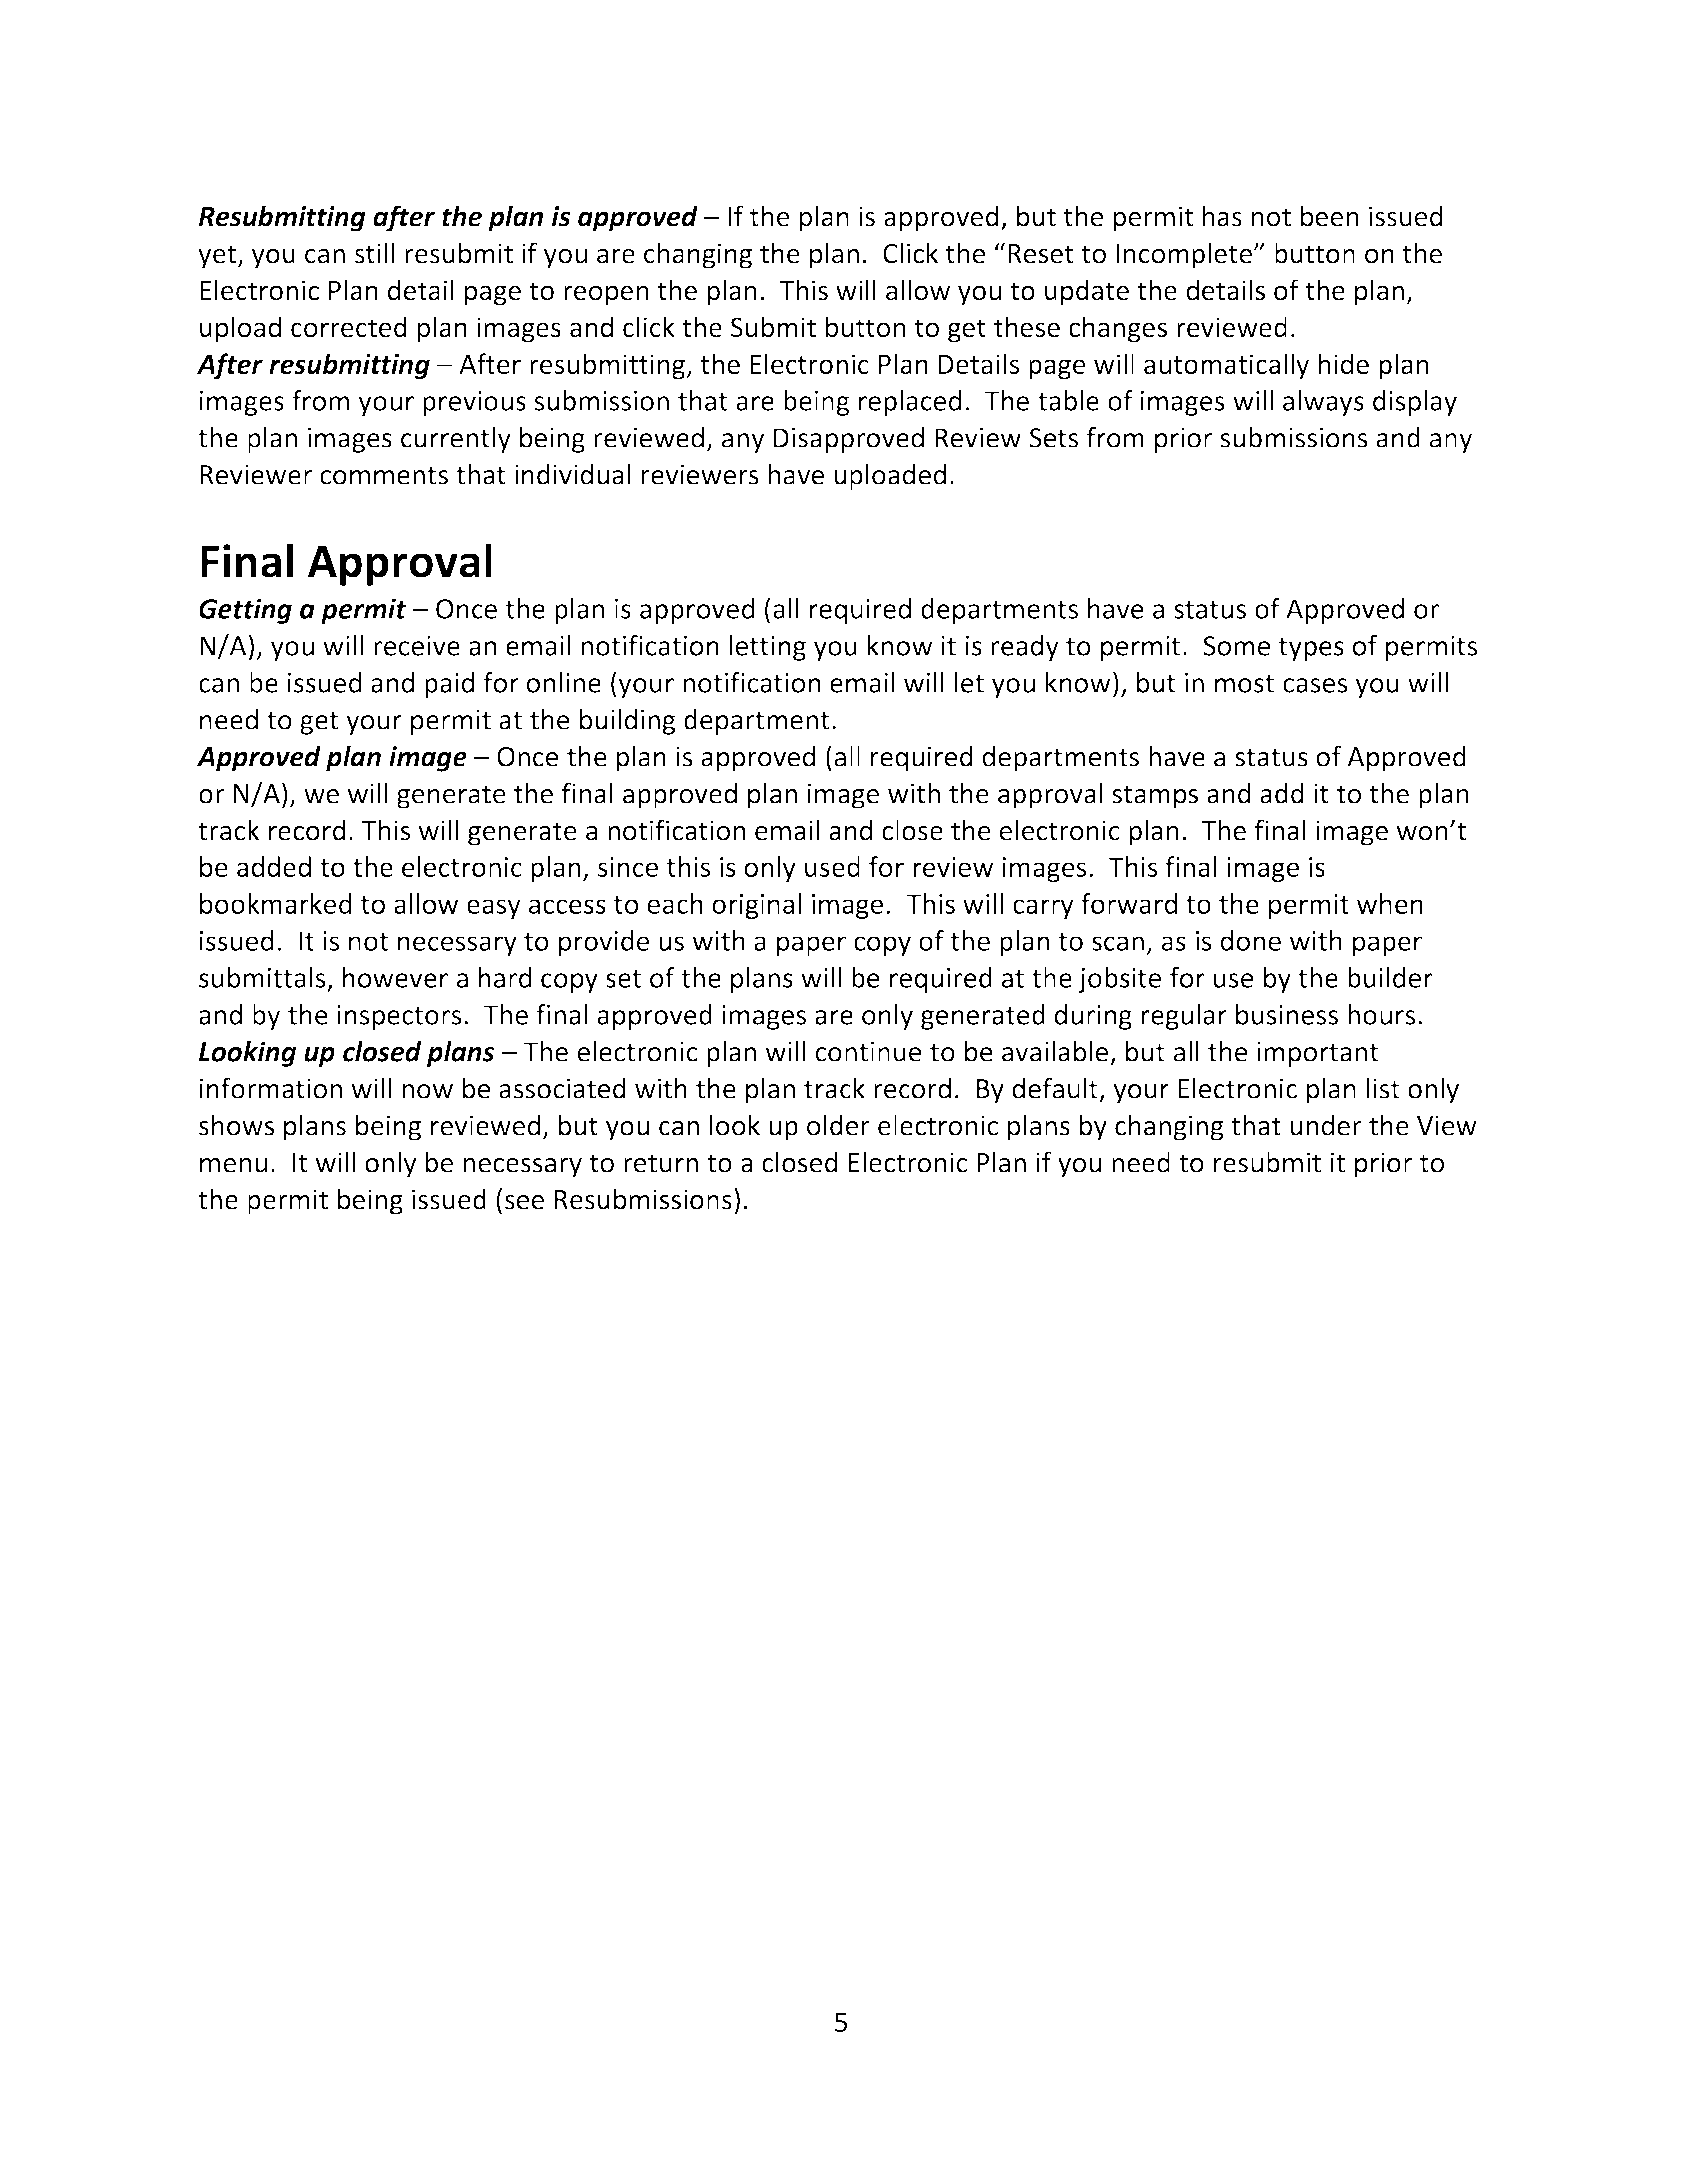 This document has width=1682, height=2176. Describe the element at coordinates (910, 403) in the document. I see `replaced` at that location.
